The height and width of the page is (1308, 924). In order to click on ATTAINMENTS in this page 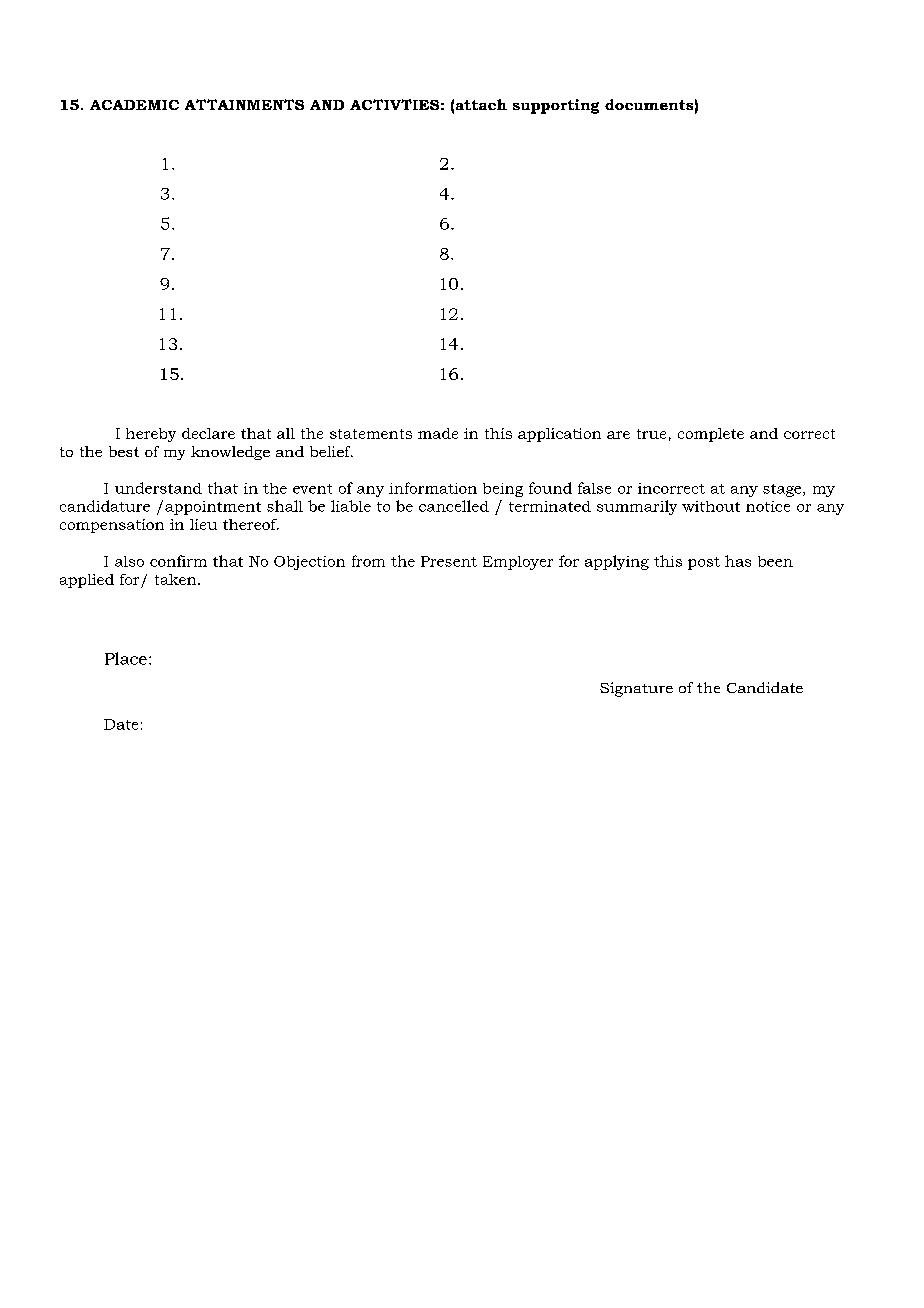, I will do `click(244, 104)`.
